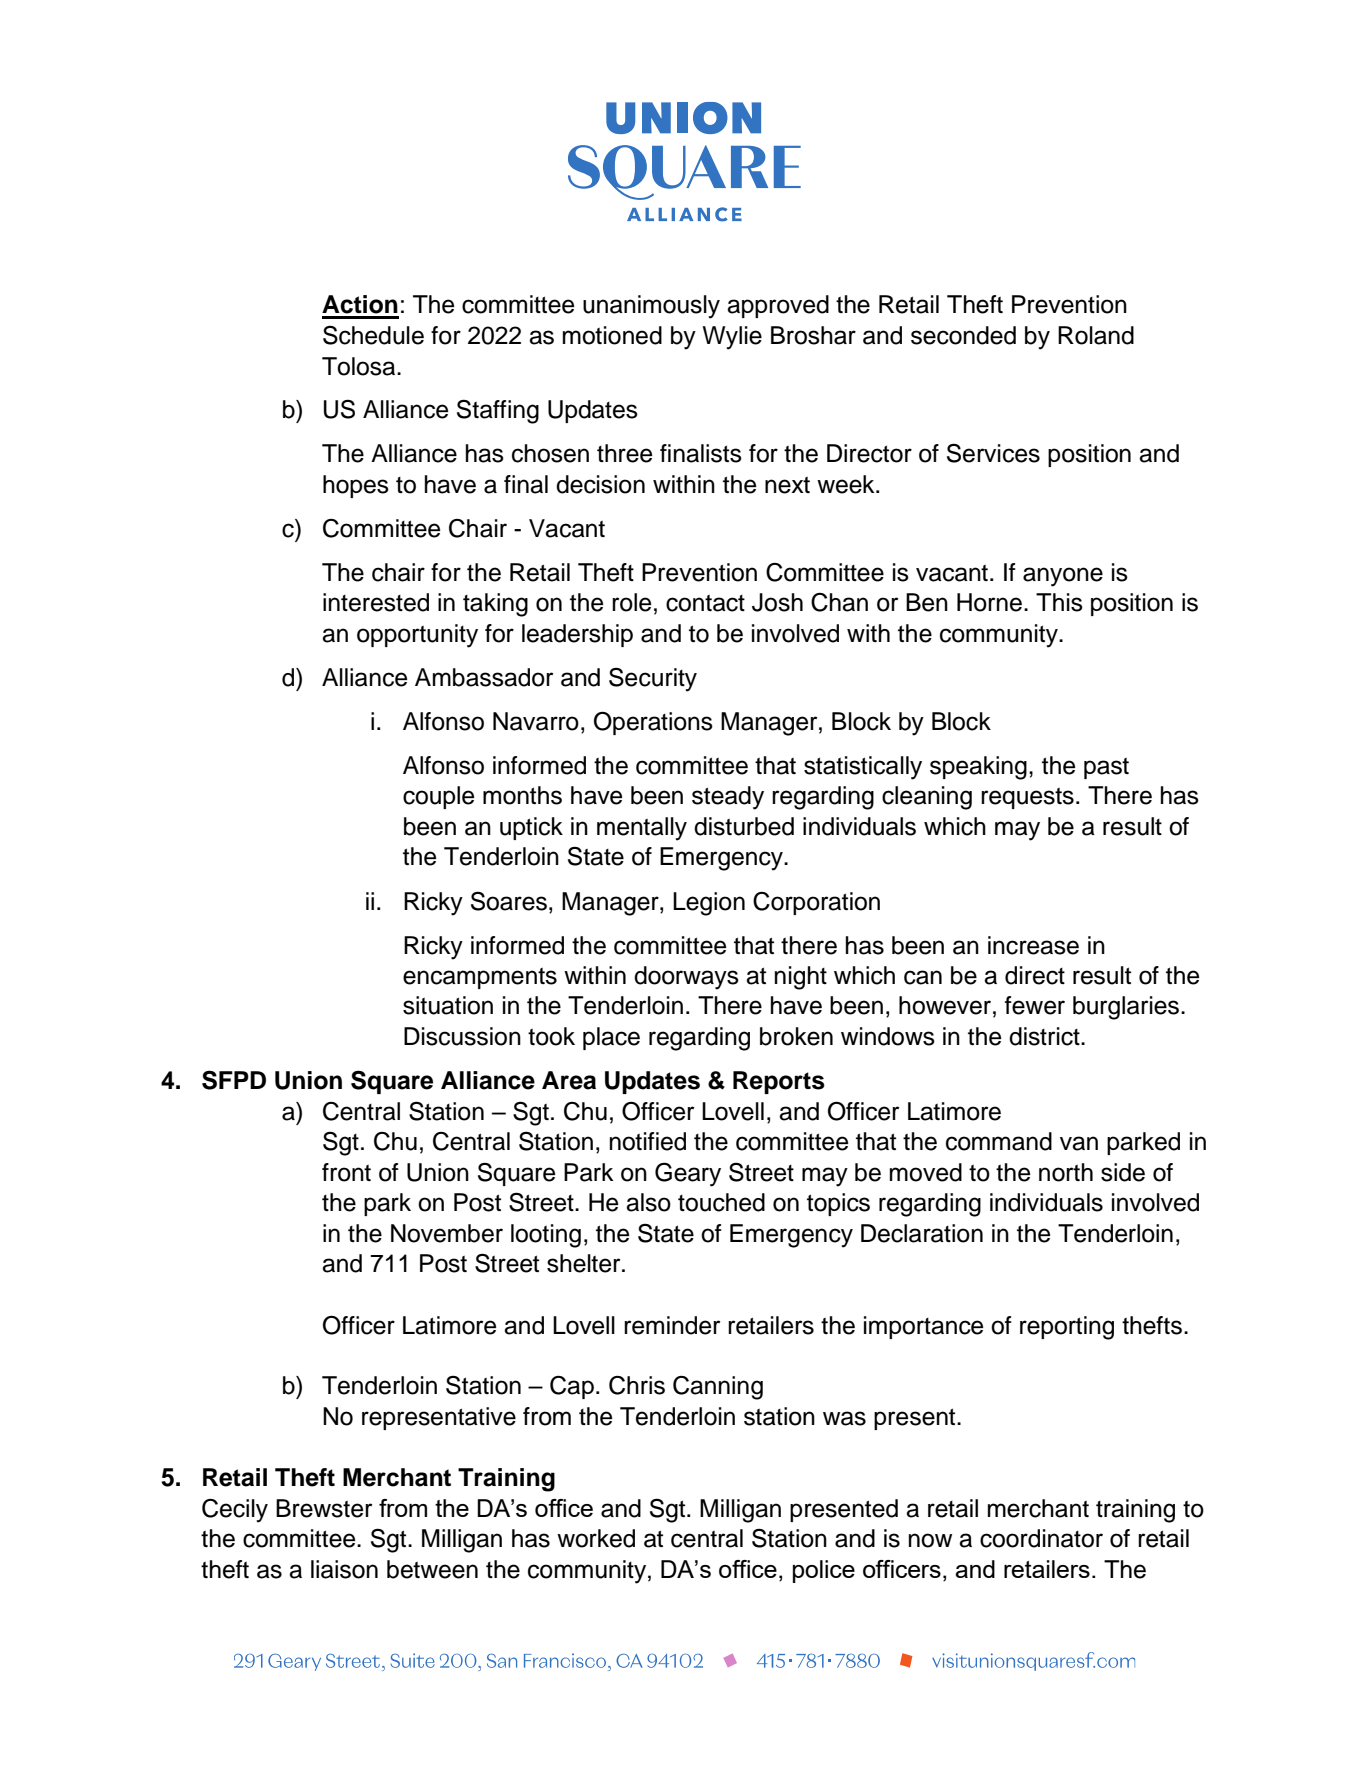 The width and height of the screenshot is (1369, 1772). What do you see at coordinates (1033, 945) in the screenshot?
I see `increase` at bounding box center [1033, 945].
